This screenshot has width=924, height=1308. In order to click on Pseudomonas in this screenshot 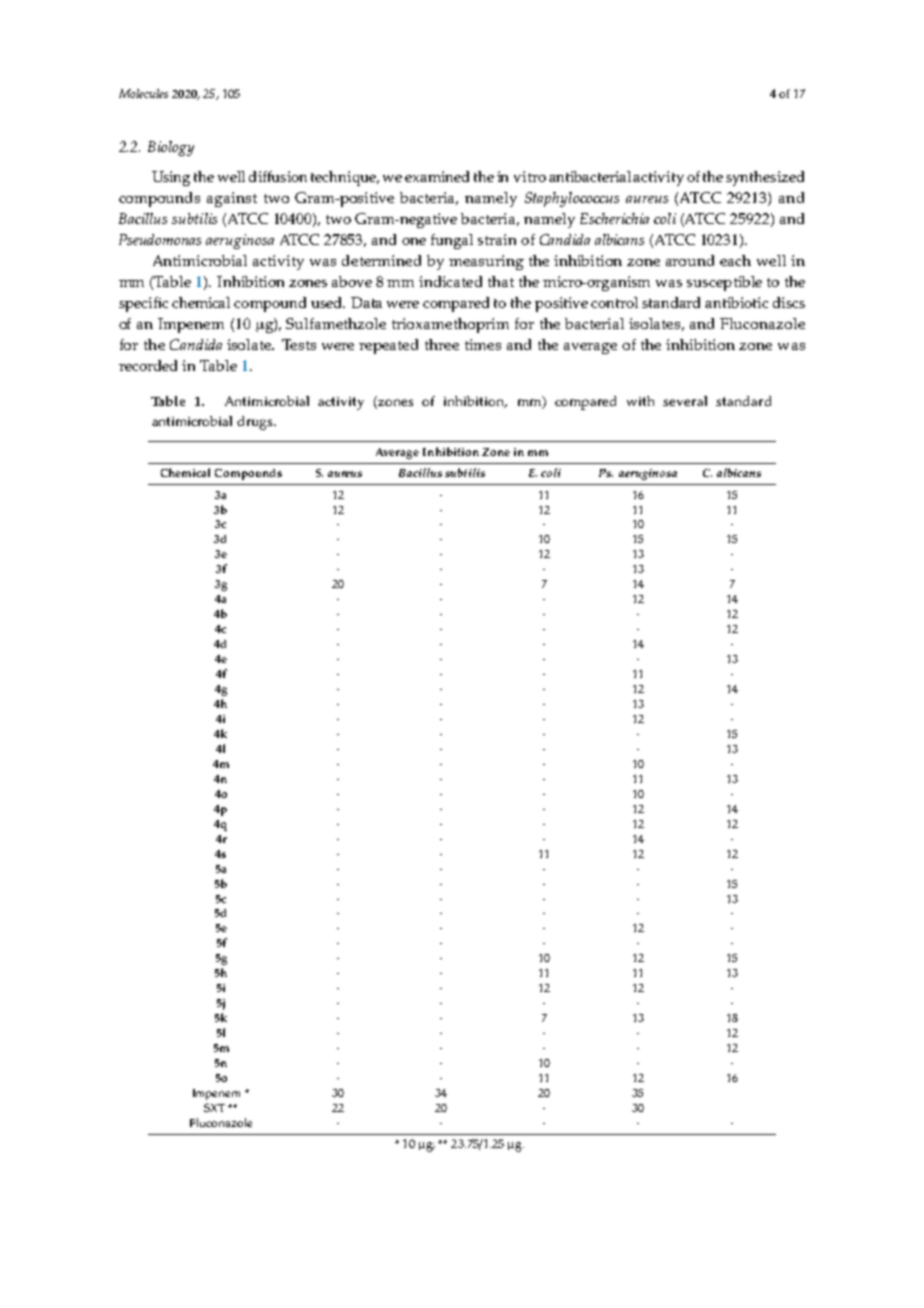, I will do `click(160, 239)`.
